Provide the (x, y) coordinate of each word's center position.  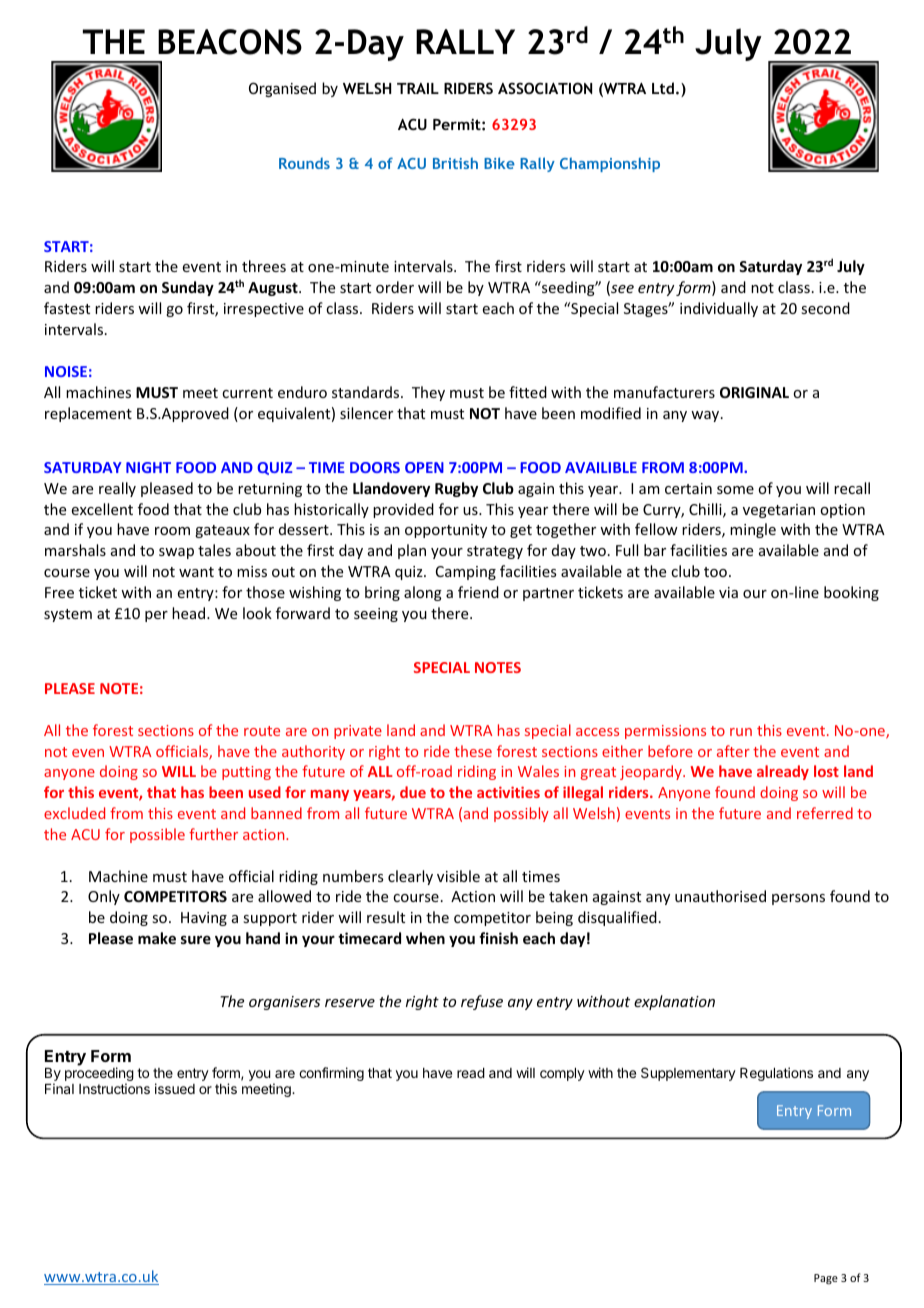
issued (175, 1088)
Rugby (456, 489)
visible (458, 876)
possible (157, 835)
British (455, 163)
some (735, 490)
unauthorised (720, 896)
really (117, 489)
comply (562, 1074)
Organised (282, 89)
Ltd (663, 88)
